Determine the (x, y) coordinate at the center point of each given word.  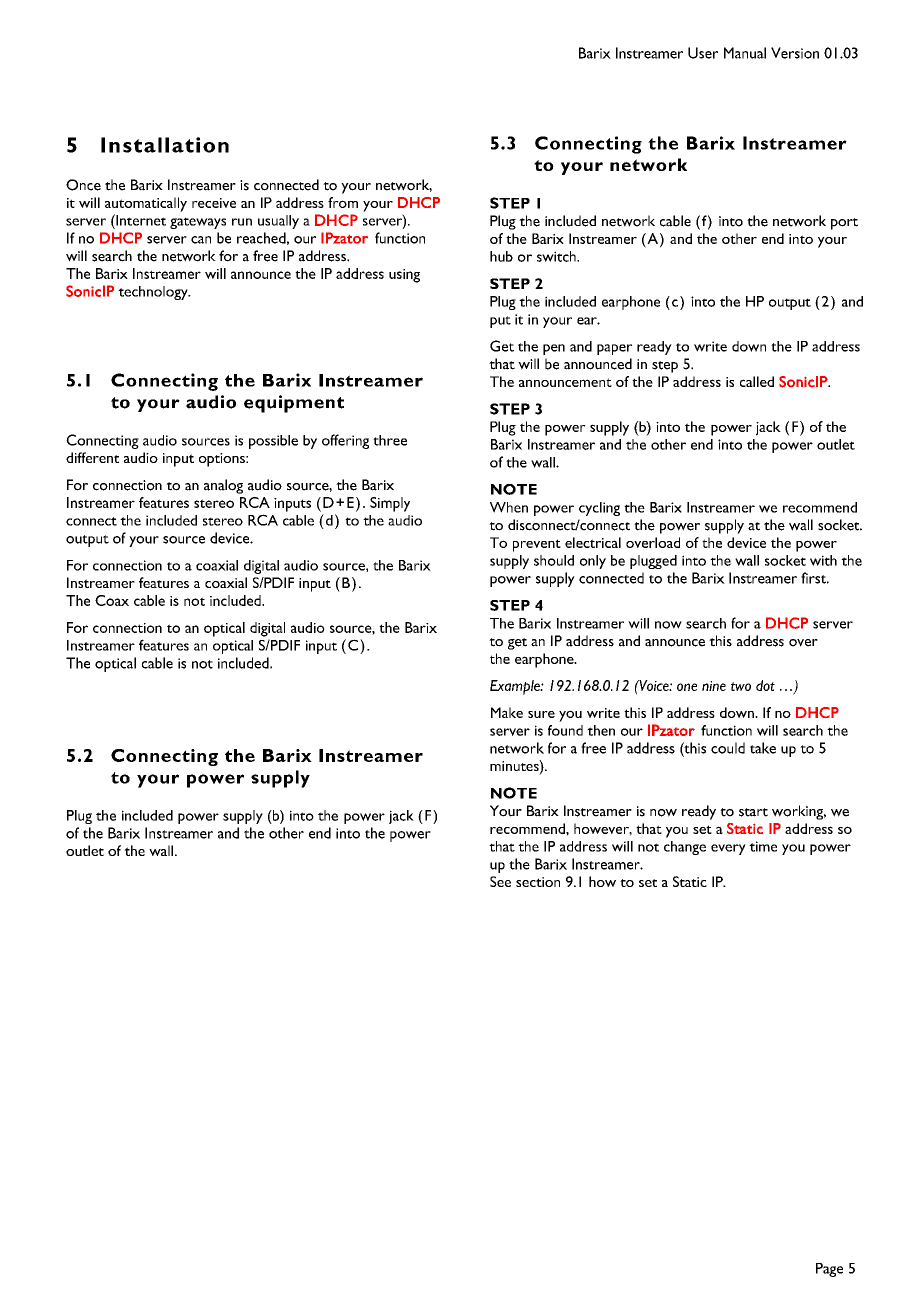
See (500, 881)
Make (507, 712)
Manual (745, 53)
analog (223, 486)
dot (765, 685)
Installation (165, 145)
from (343, 202)
